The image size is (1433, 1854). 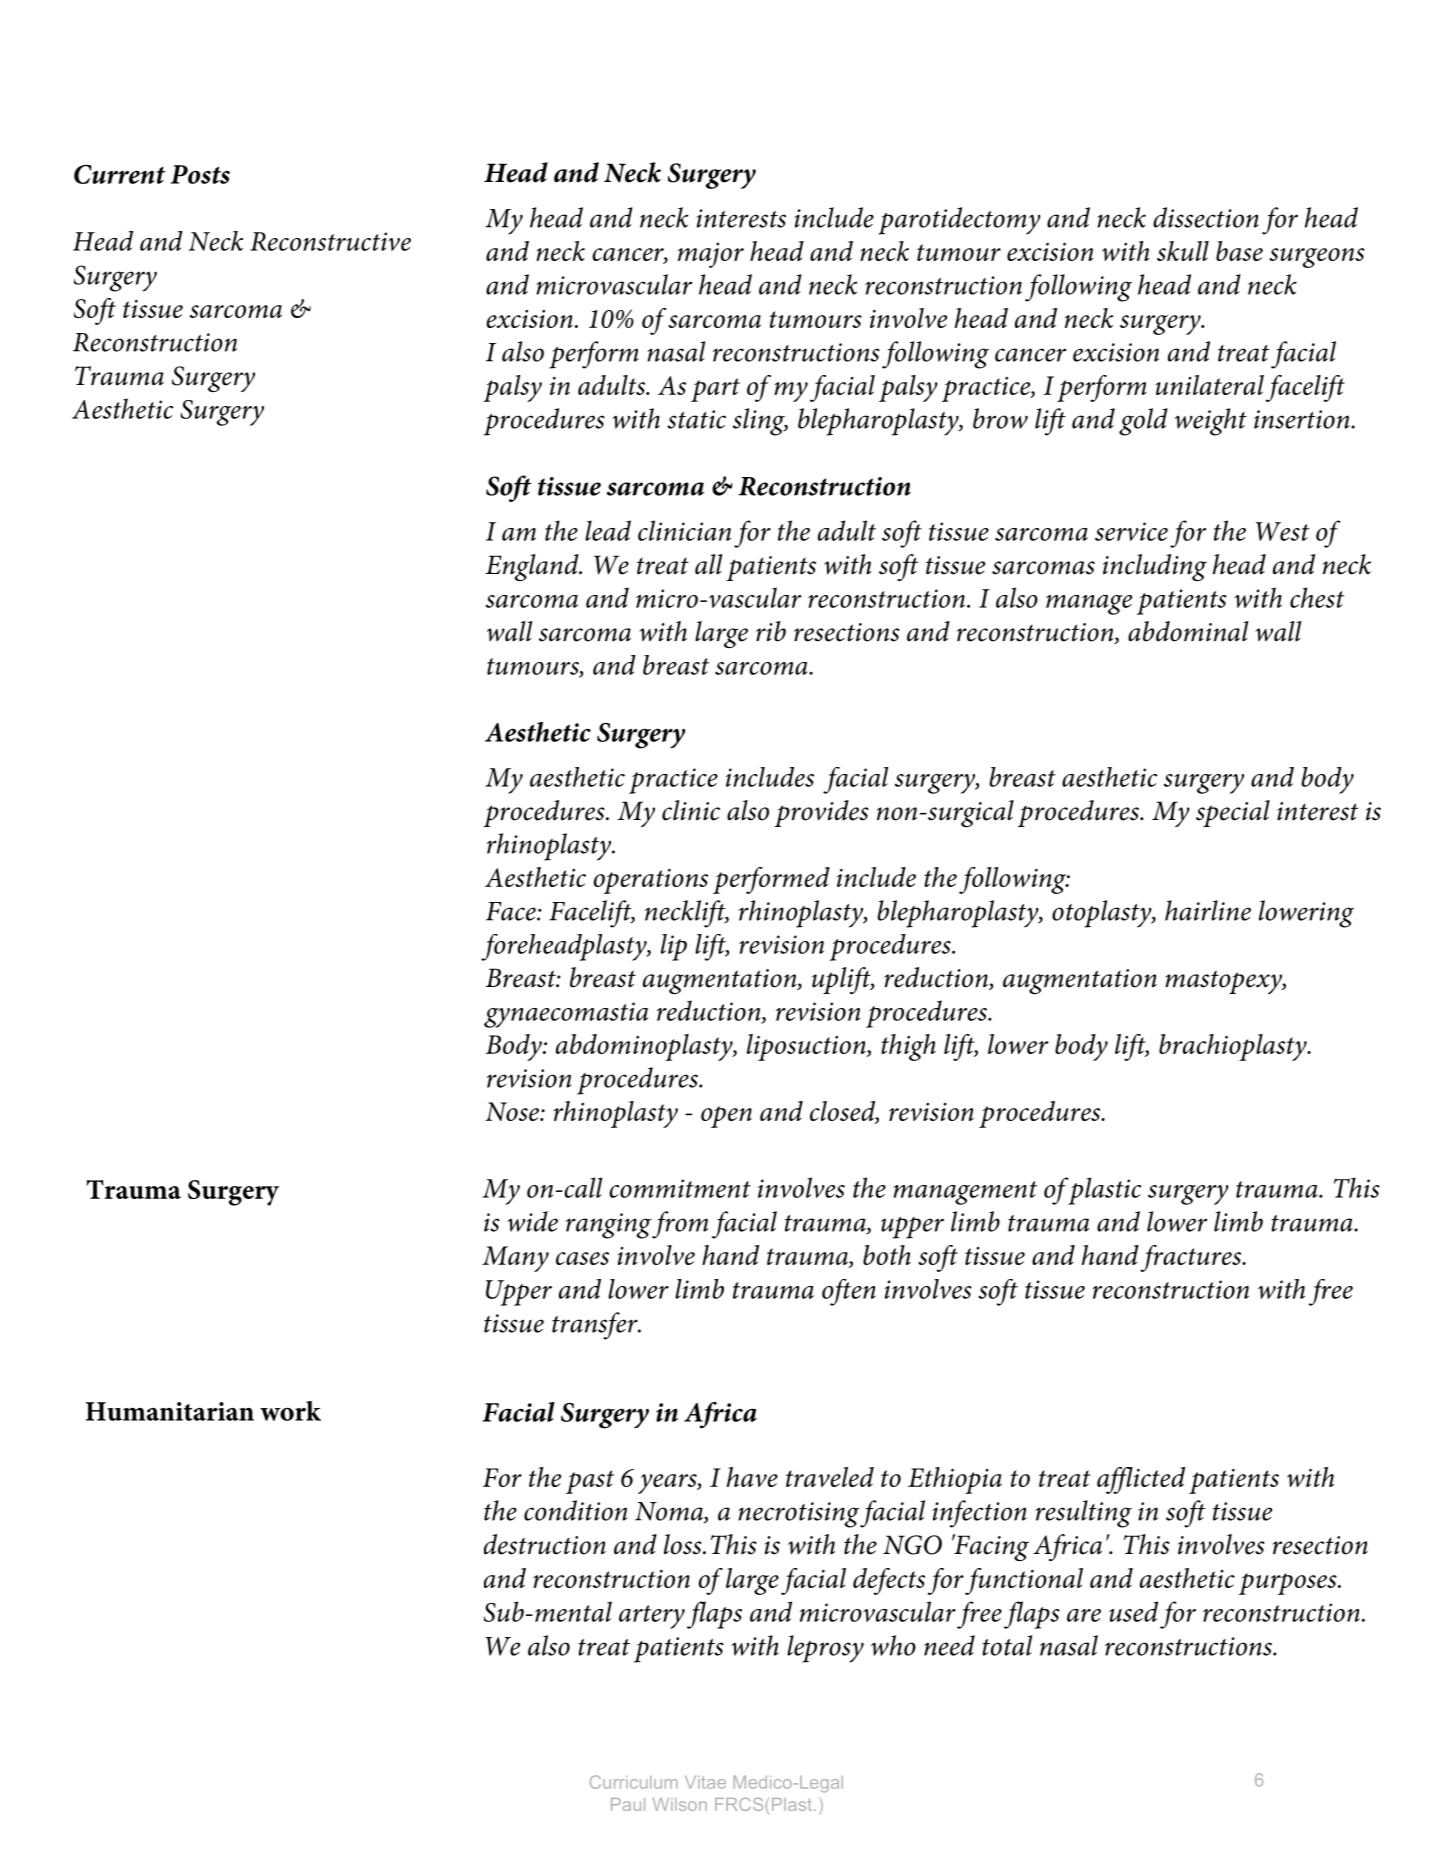 I want to click on major, so click(x=711, y=255).
